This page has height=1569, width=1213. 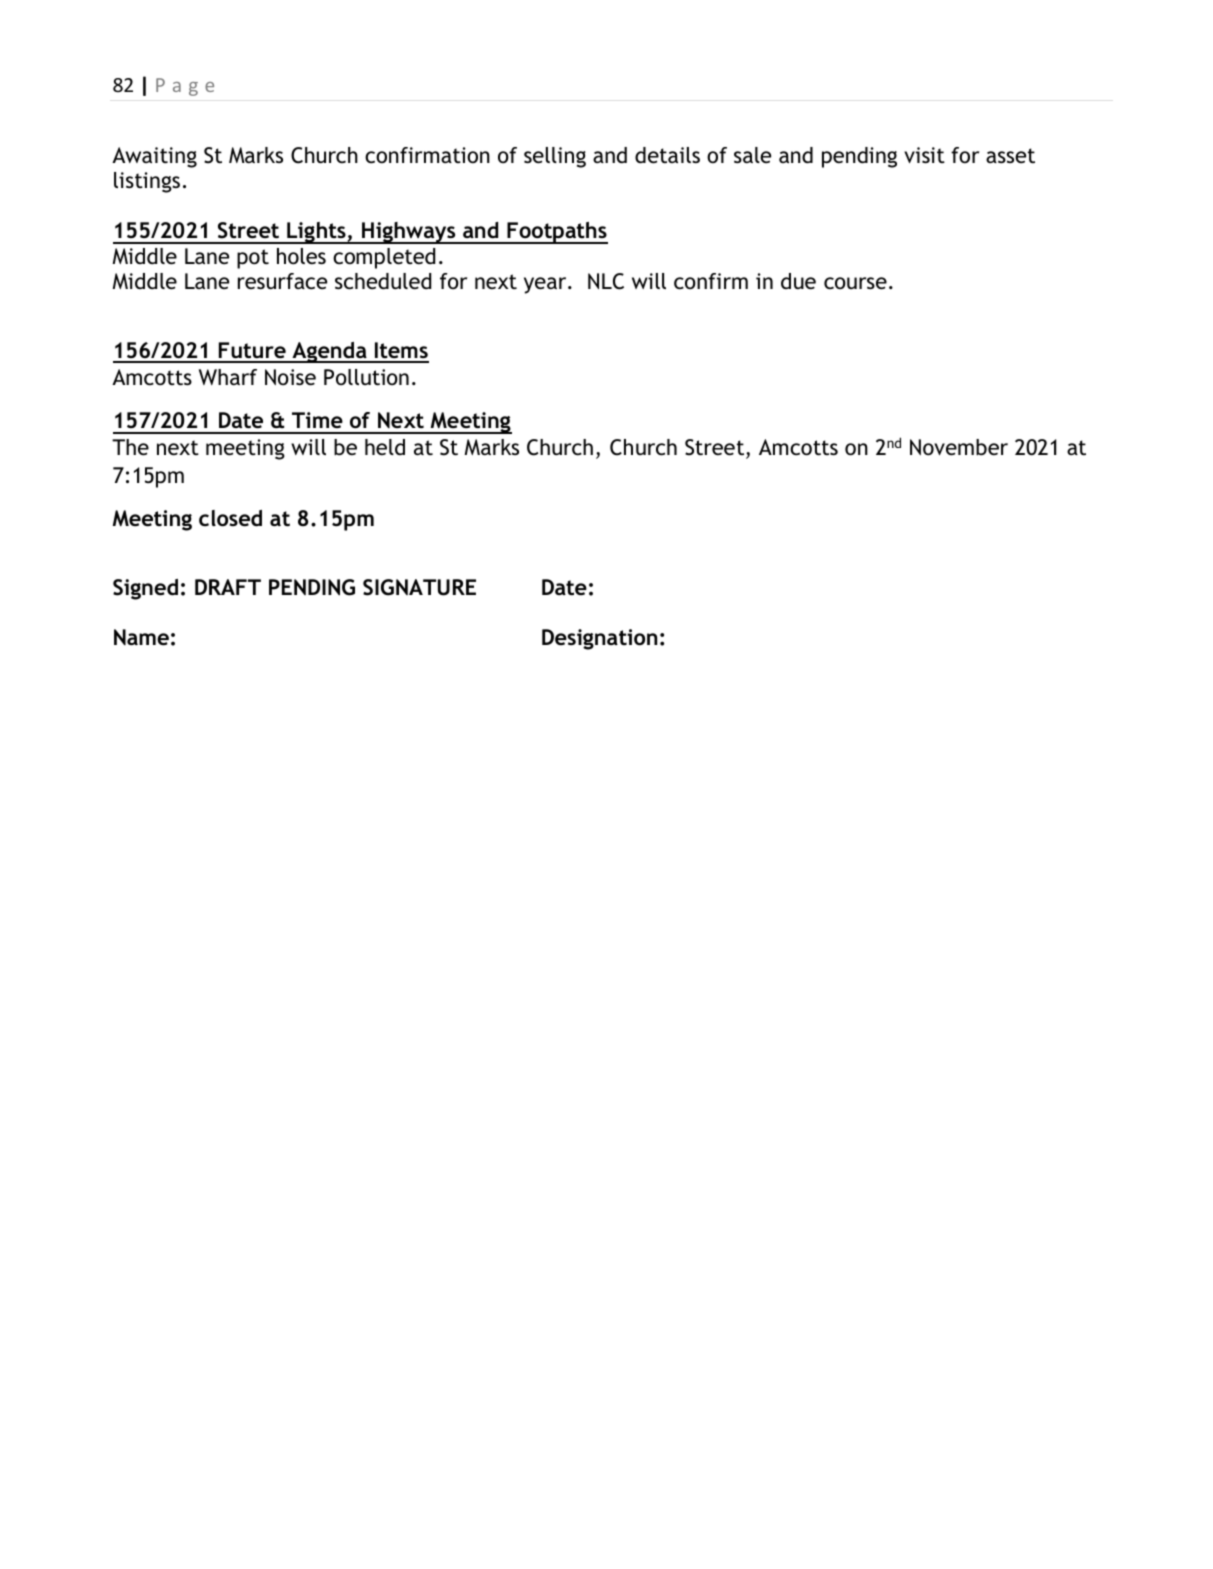 I want to click on November, so click(x=959, y=447).
